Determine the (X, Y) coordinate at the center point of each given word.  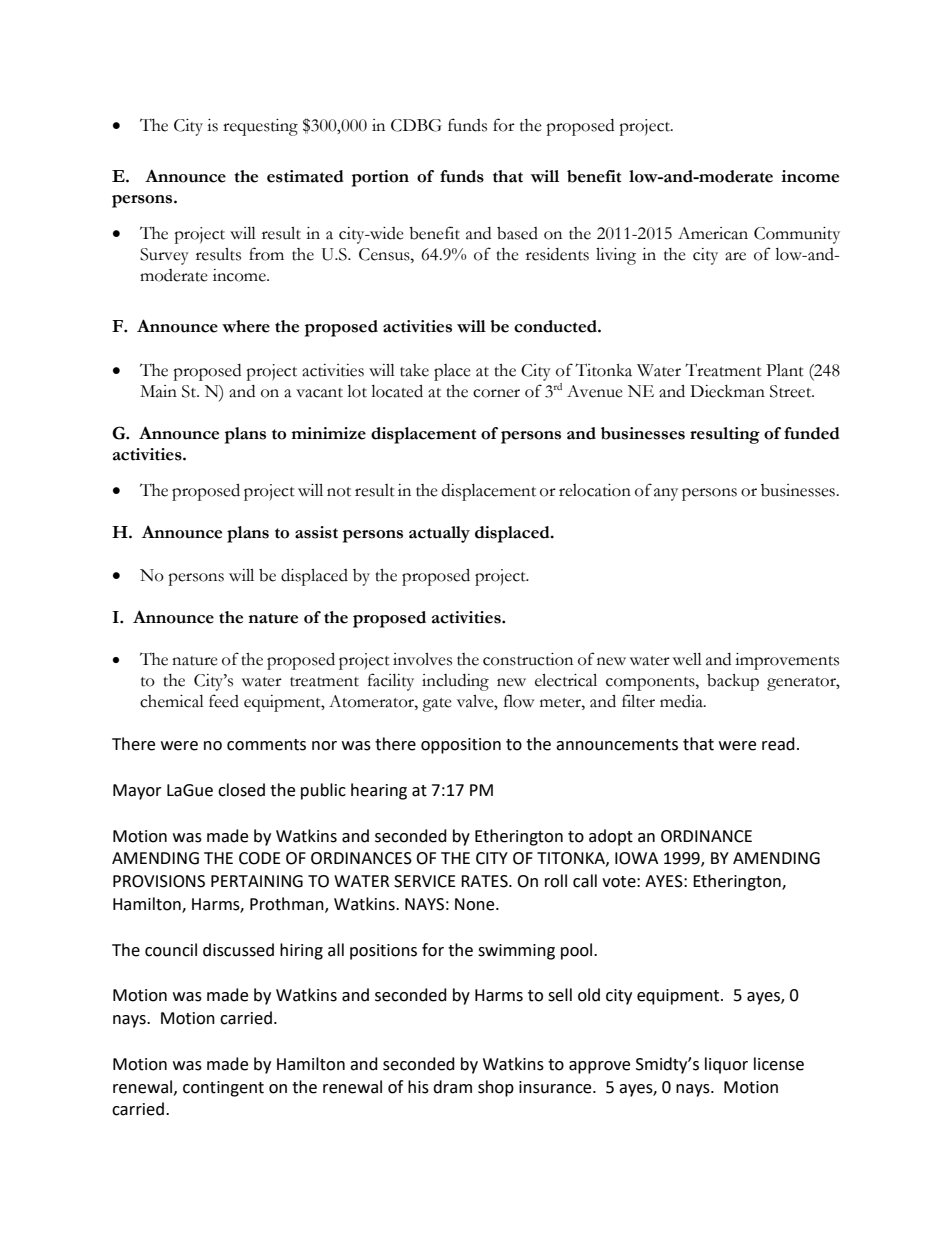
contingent (223, 1089)
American (713, 233)
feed (224, 701)
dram (452, 1087)
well (687, 659)
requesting (260, 127)
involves (422, 659)
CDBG (416, 125)
